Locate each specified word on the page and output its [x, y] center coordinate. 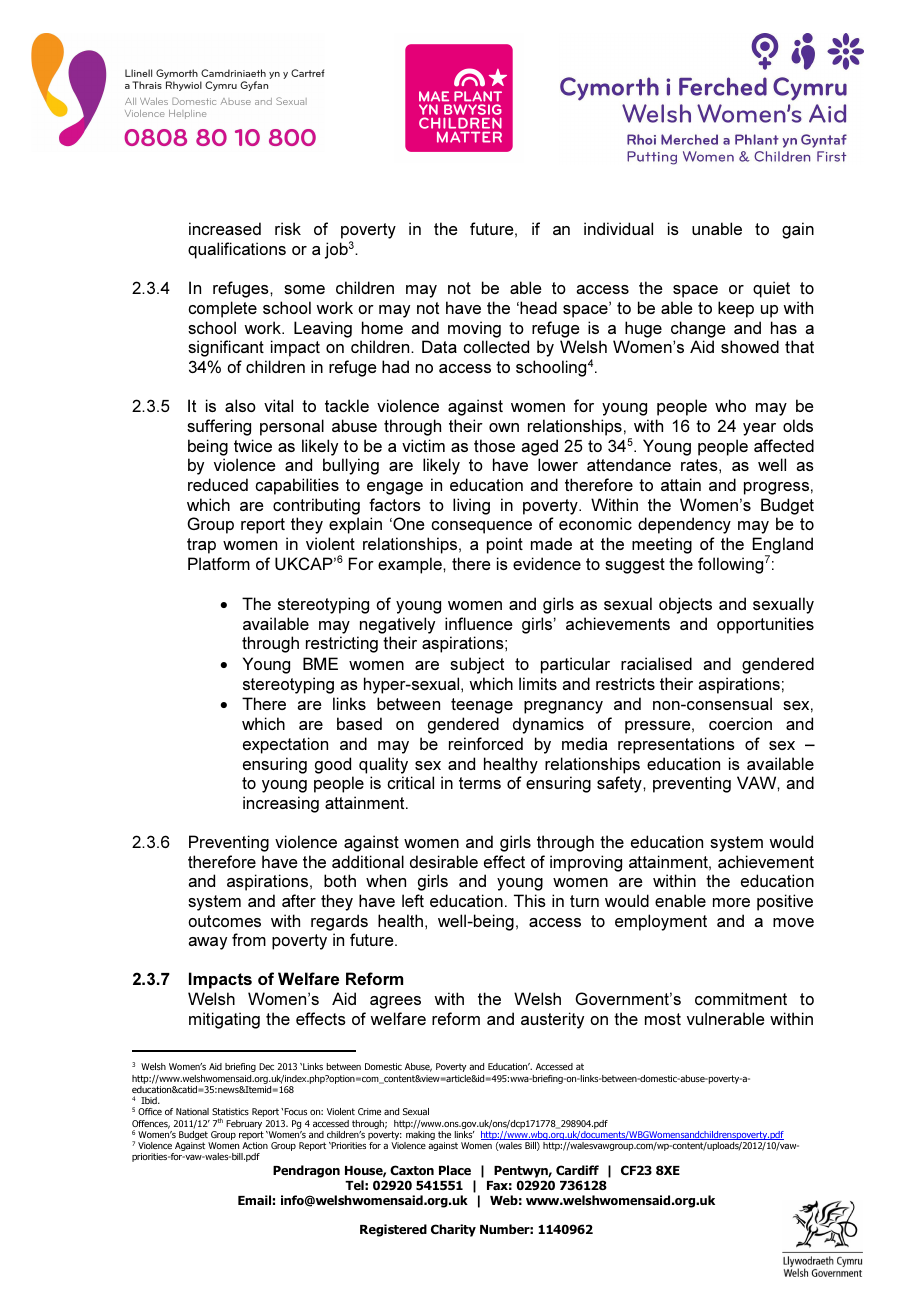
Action [255, 1145]
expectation [285, 745]
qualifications [237, 250]
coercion [740, 723]
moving [474, 329]
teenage [482, 706]
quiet [771, 289]
